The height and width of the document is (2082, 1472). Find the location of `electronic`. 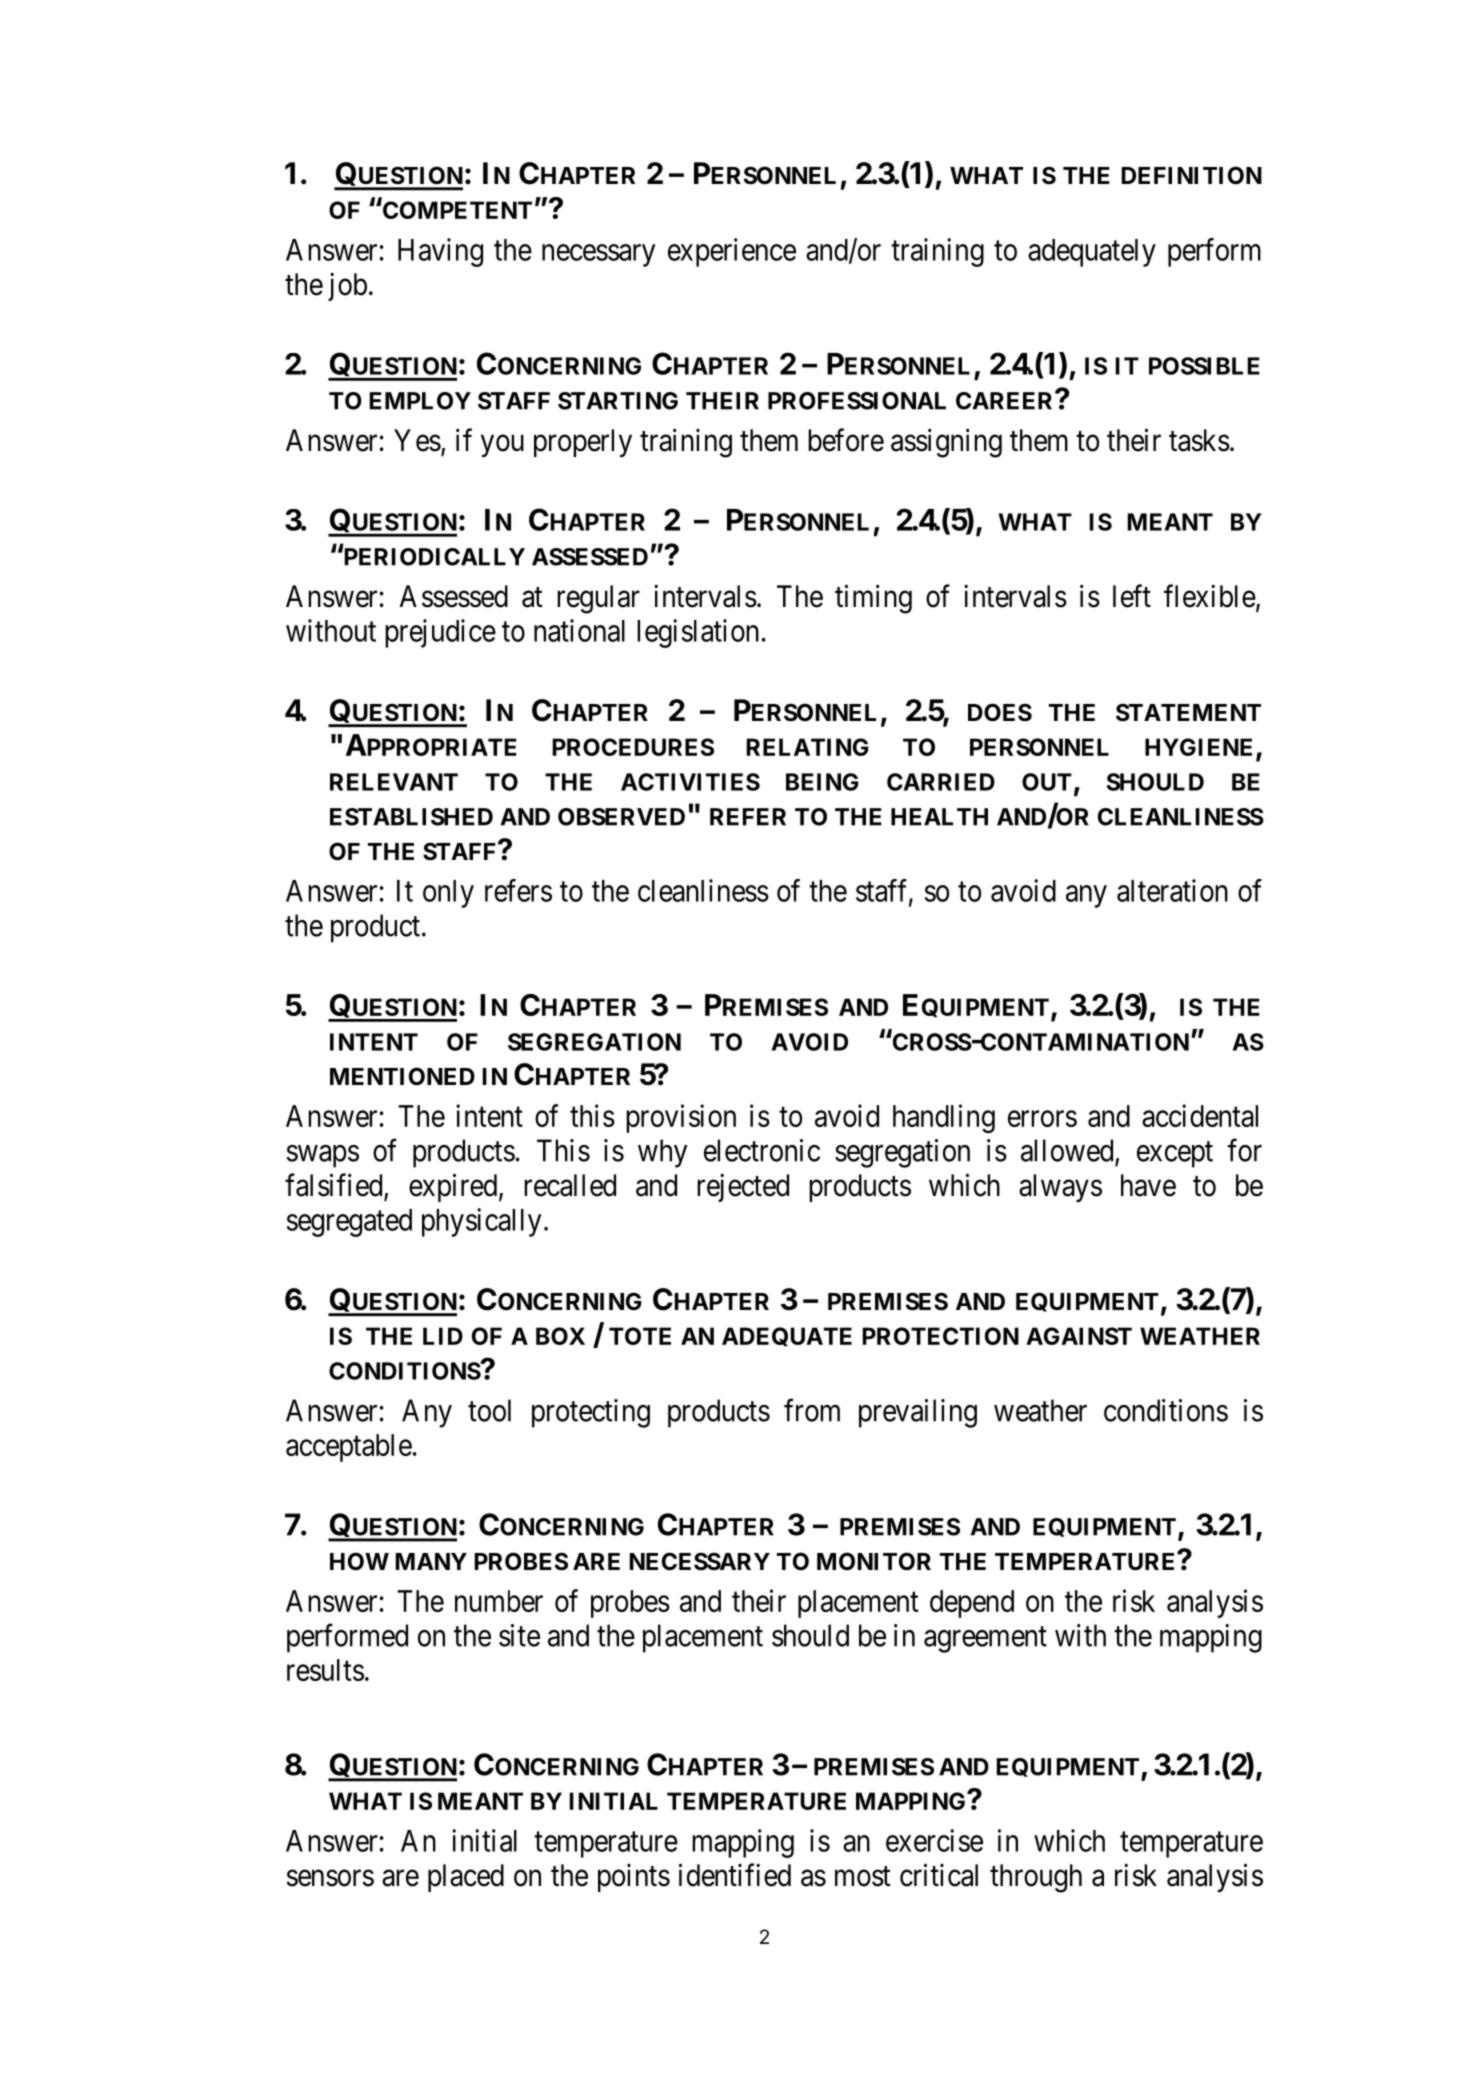

electronic is located at coordinates (762, 1150).
